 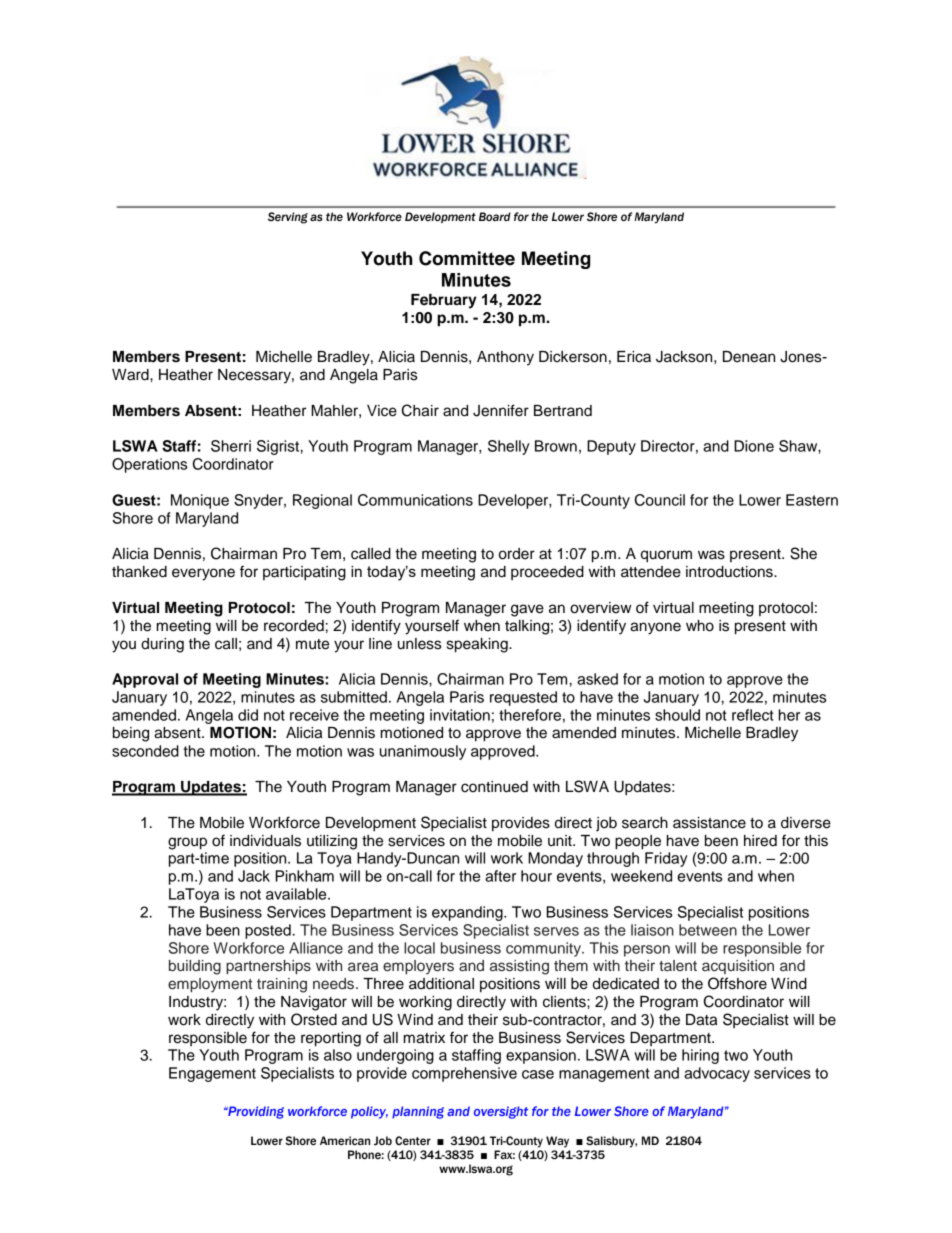 I want to click on Committee, so click(x=467, y=258).
